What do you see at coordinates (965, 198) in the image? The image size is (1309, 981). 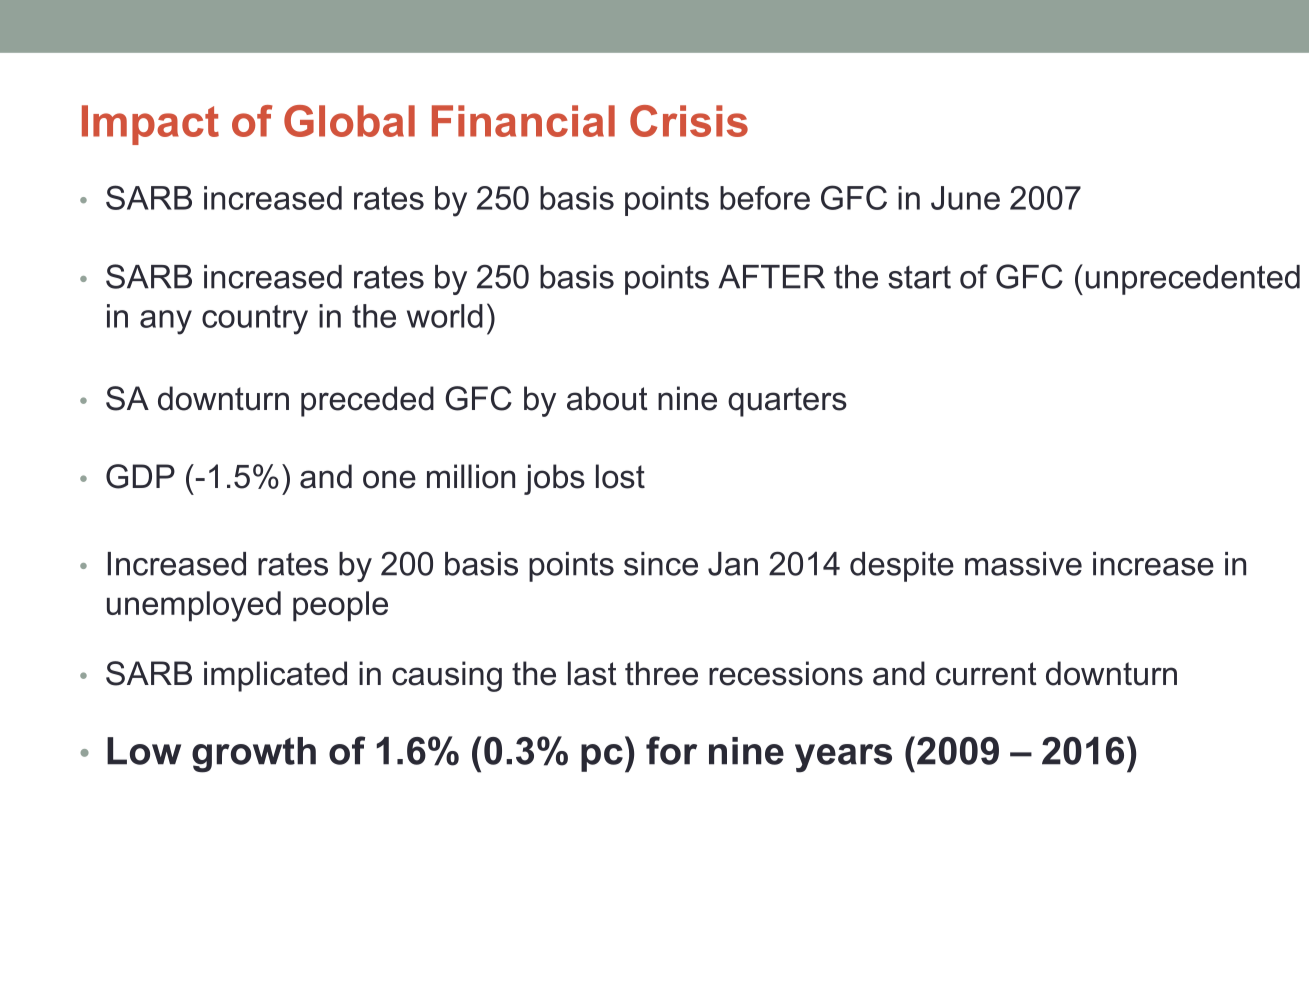 I see `June` at bounding box center [965, 198].
